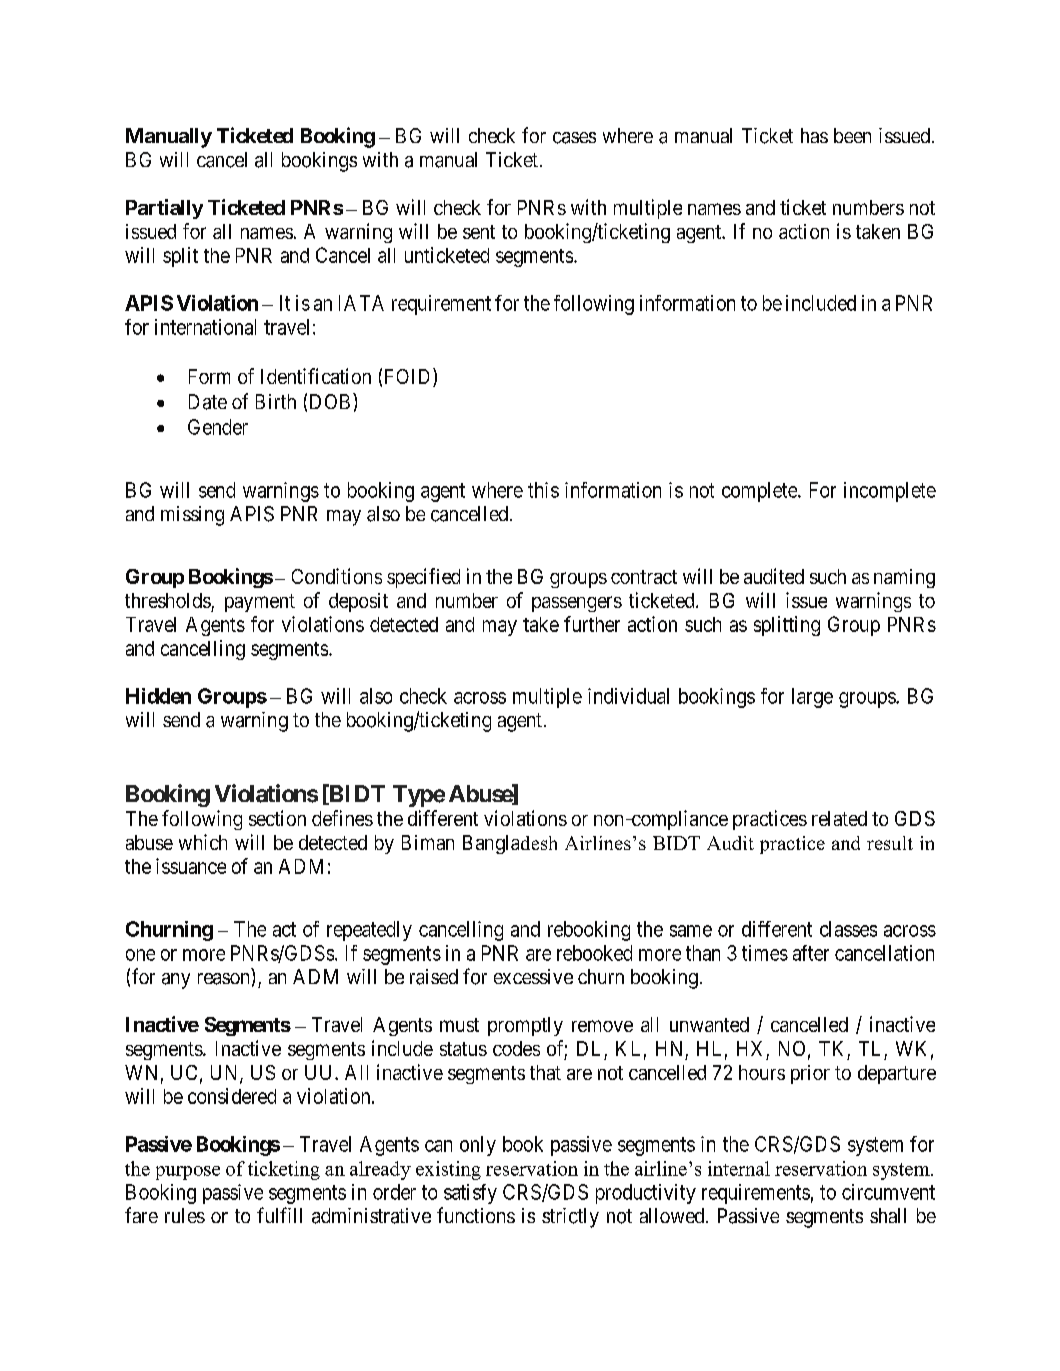  Describe the element at coordinates (188, 1173) in the screenshot. I see `purpose` at that location.
